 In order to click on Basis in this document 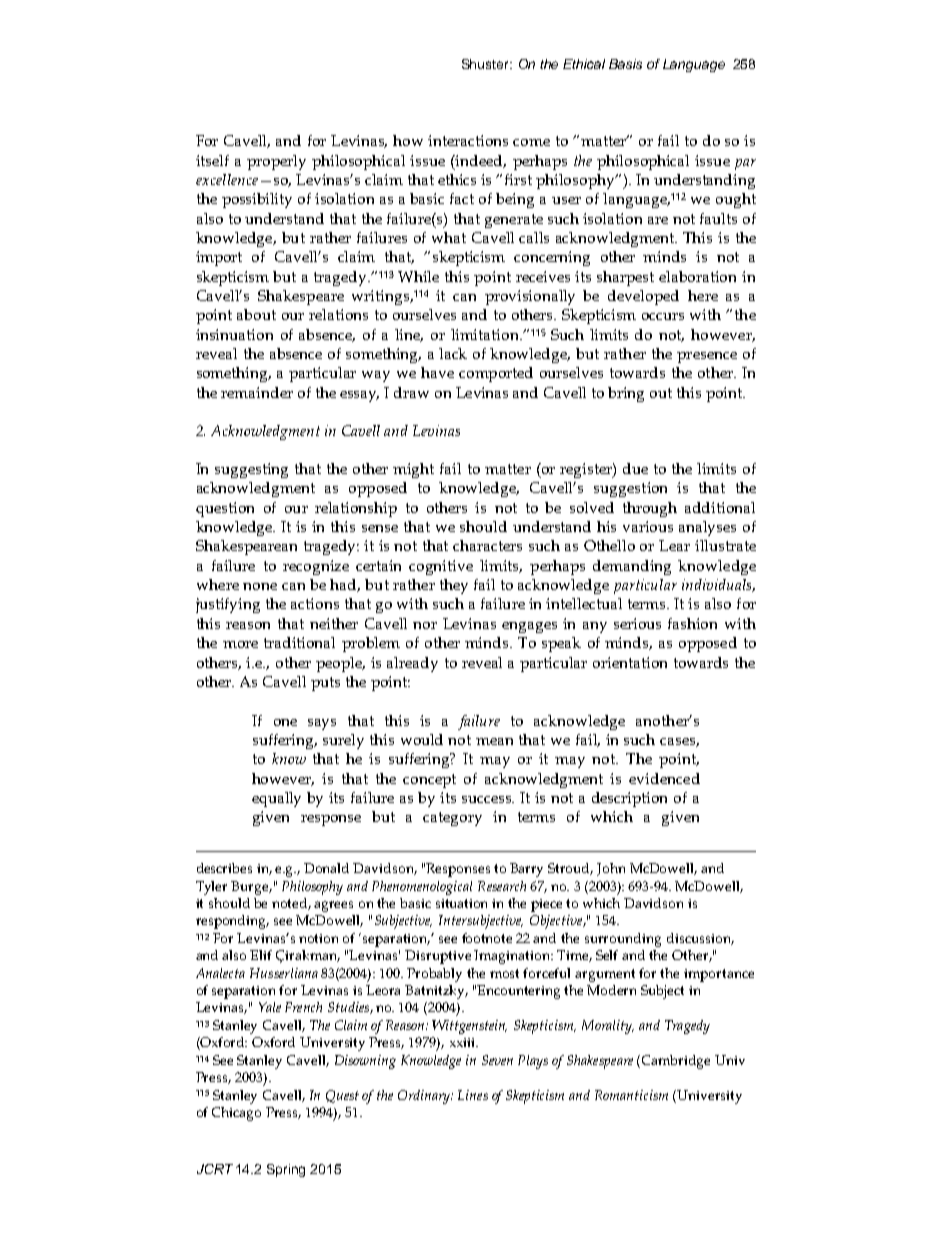, I will do `click(625, 64)`.
